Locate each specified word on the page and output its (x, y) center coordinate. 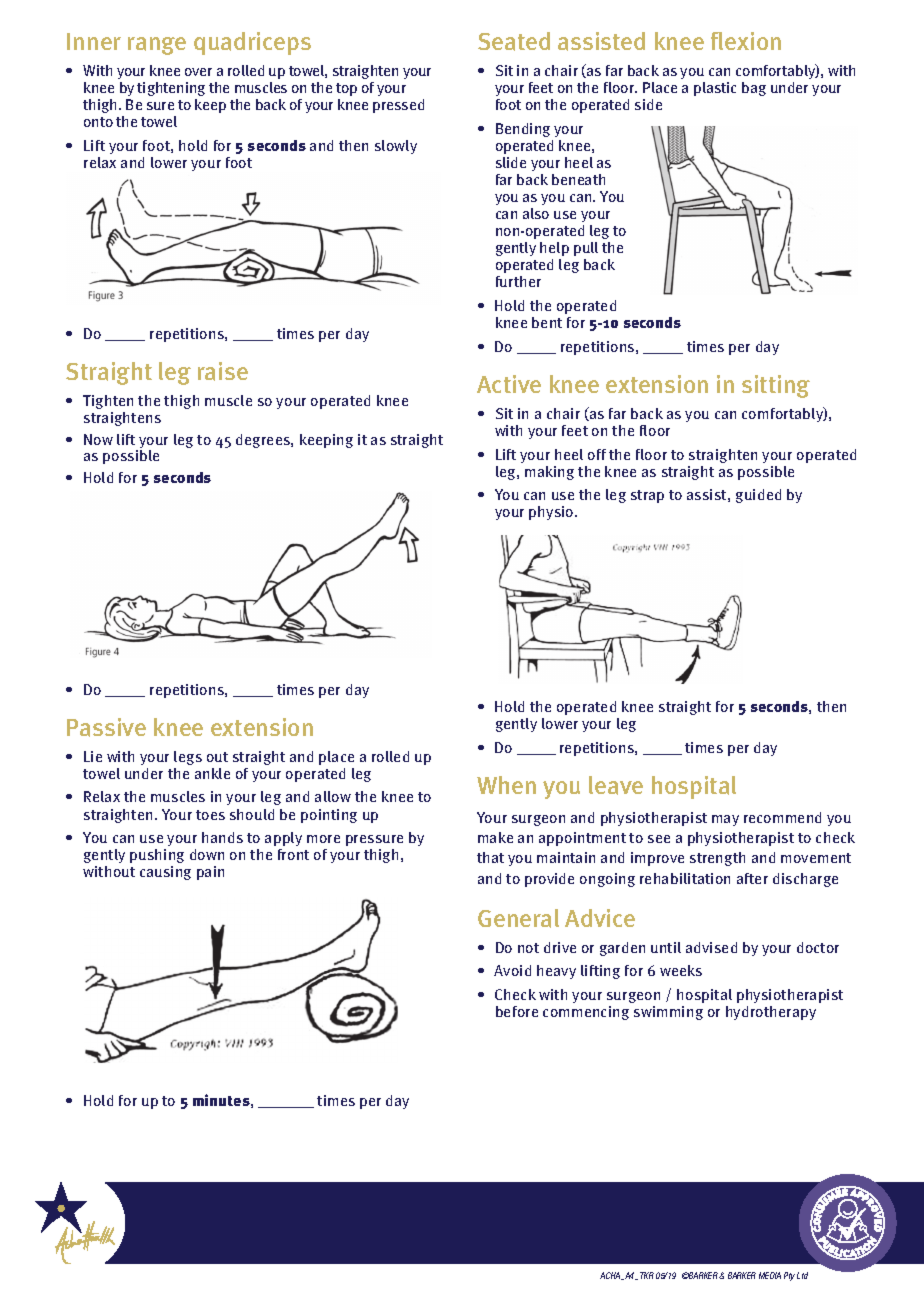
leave (616, 785)
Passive (106, 727)
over (198, 72)
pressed (398, 106)
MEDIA (770, 1275)
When (506, 785)
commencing (586, 1013)
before (517, 1011)
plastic (715, 89)
